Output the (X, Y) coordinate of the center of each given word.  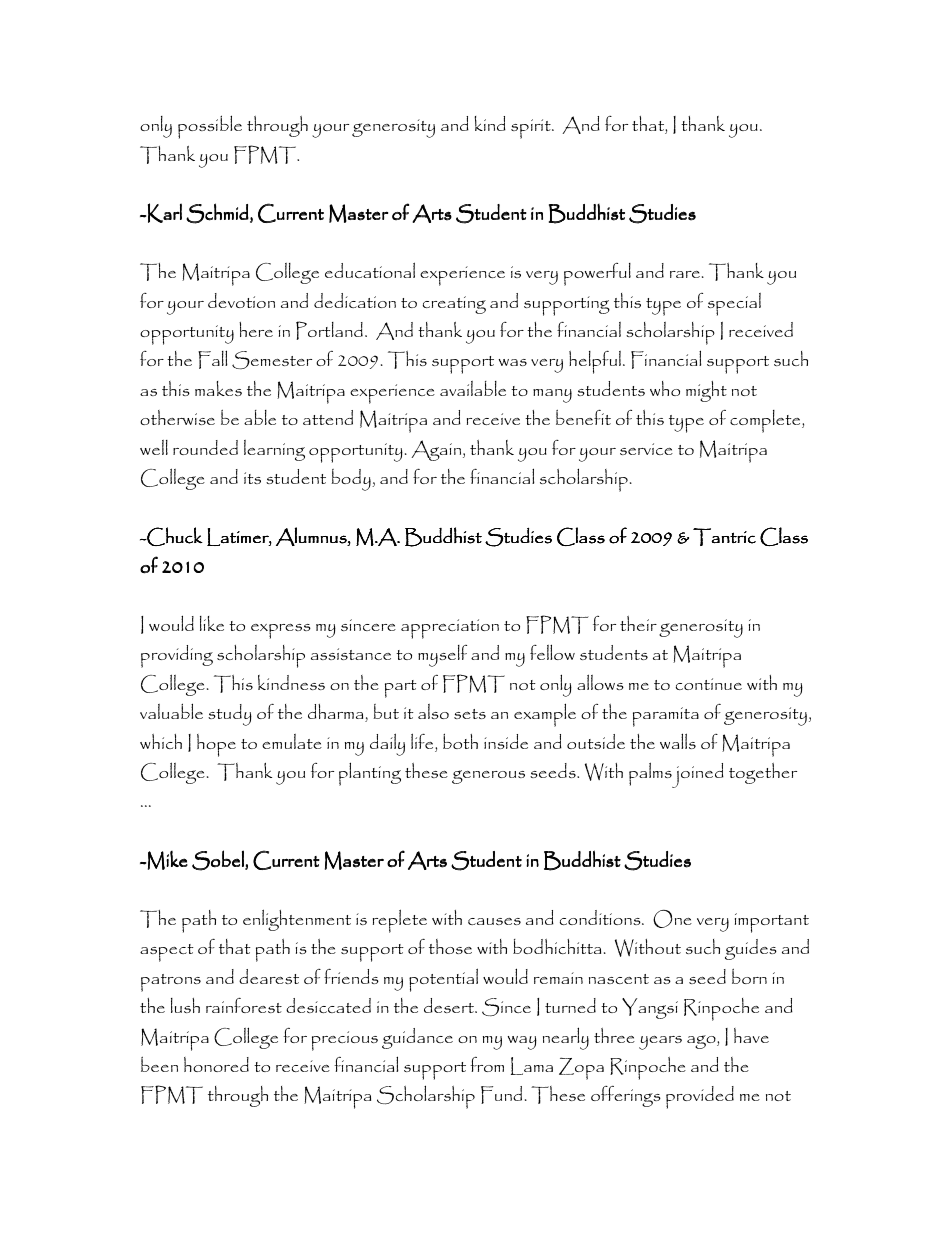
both (460, 741)
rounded (205, 447)
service (646, 449)
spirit (532, 129)
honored (216, 1064)
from (487, 1064)
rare (685, 274)
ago (702, 1042)
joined (697, 775)
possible (210, 127)
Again (437, 450)
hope (216, 745)
